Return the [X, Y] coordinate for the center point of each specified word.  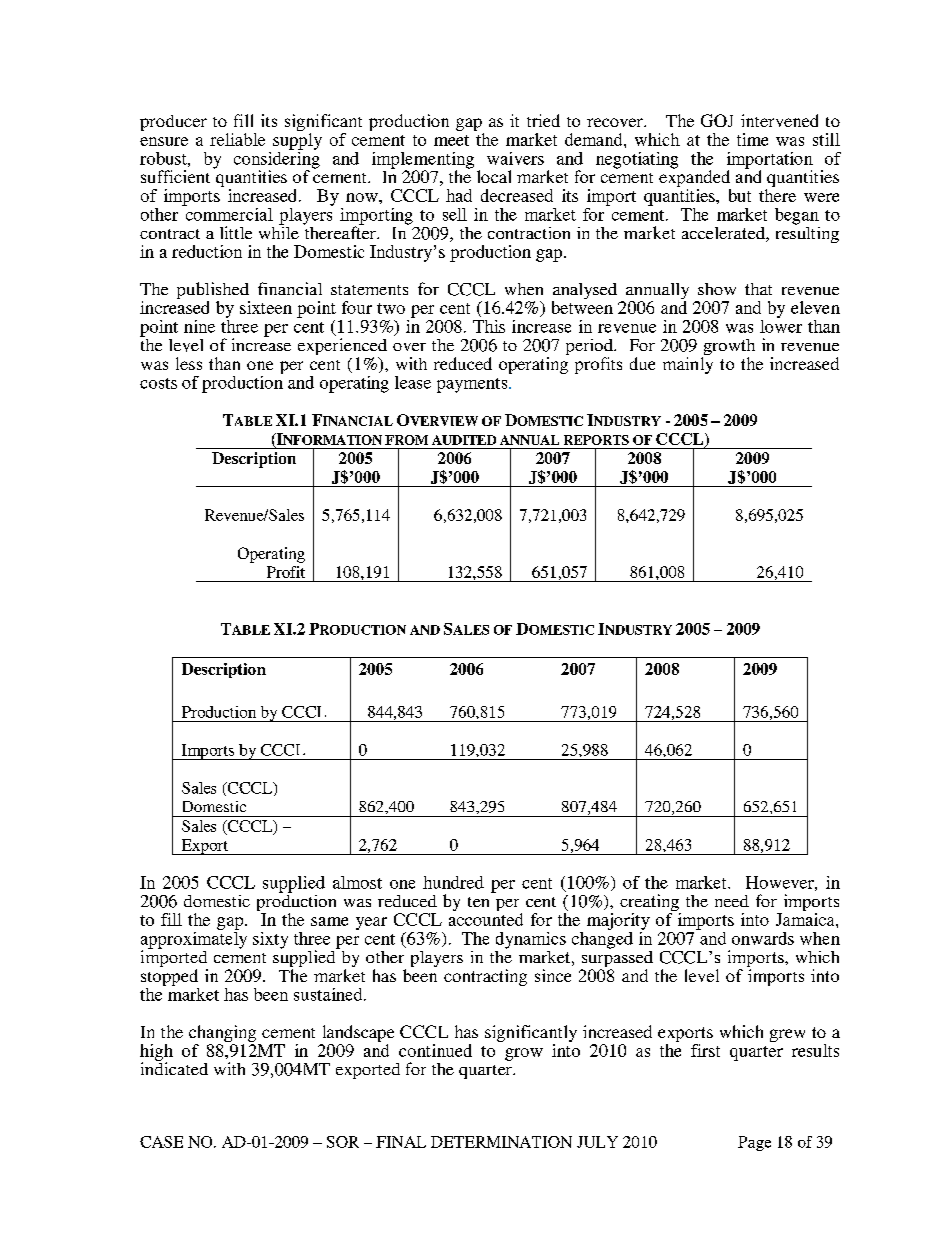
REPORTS [596, 440]
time [752, 139]
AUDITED [464, 440]
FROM [406, 440]
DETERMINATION [501, 1142]
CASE [161, 1142]
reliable [237, 139]
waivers [515, 158]
